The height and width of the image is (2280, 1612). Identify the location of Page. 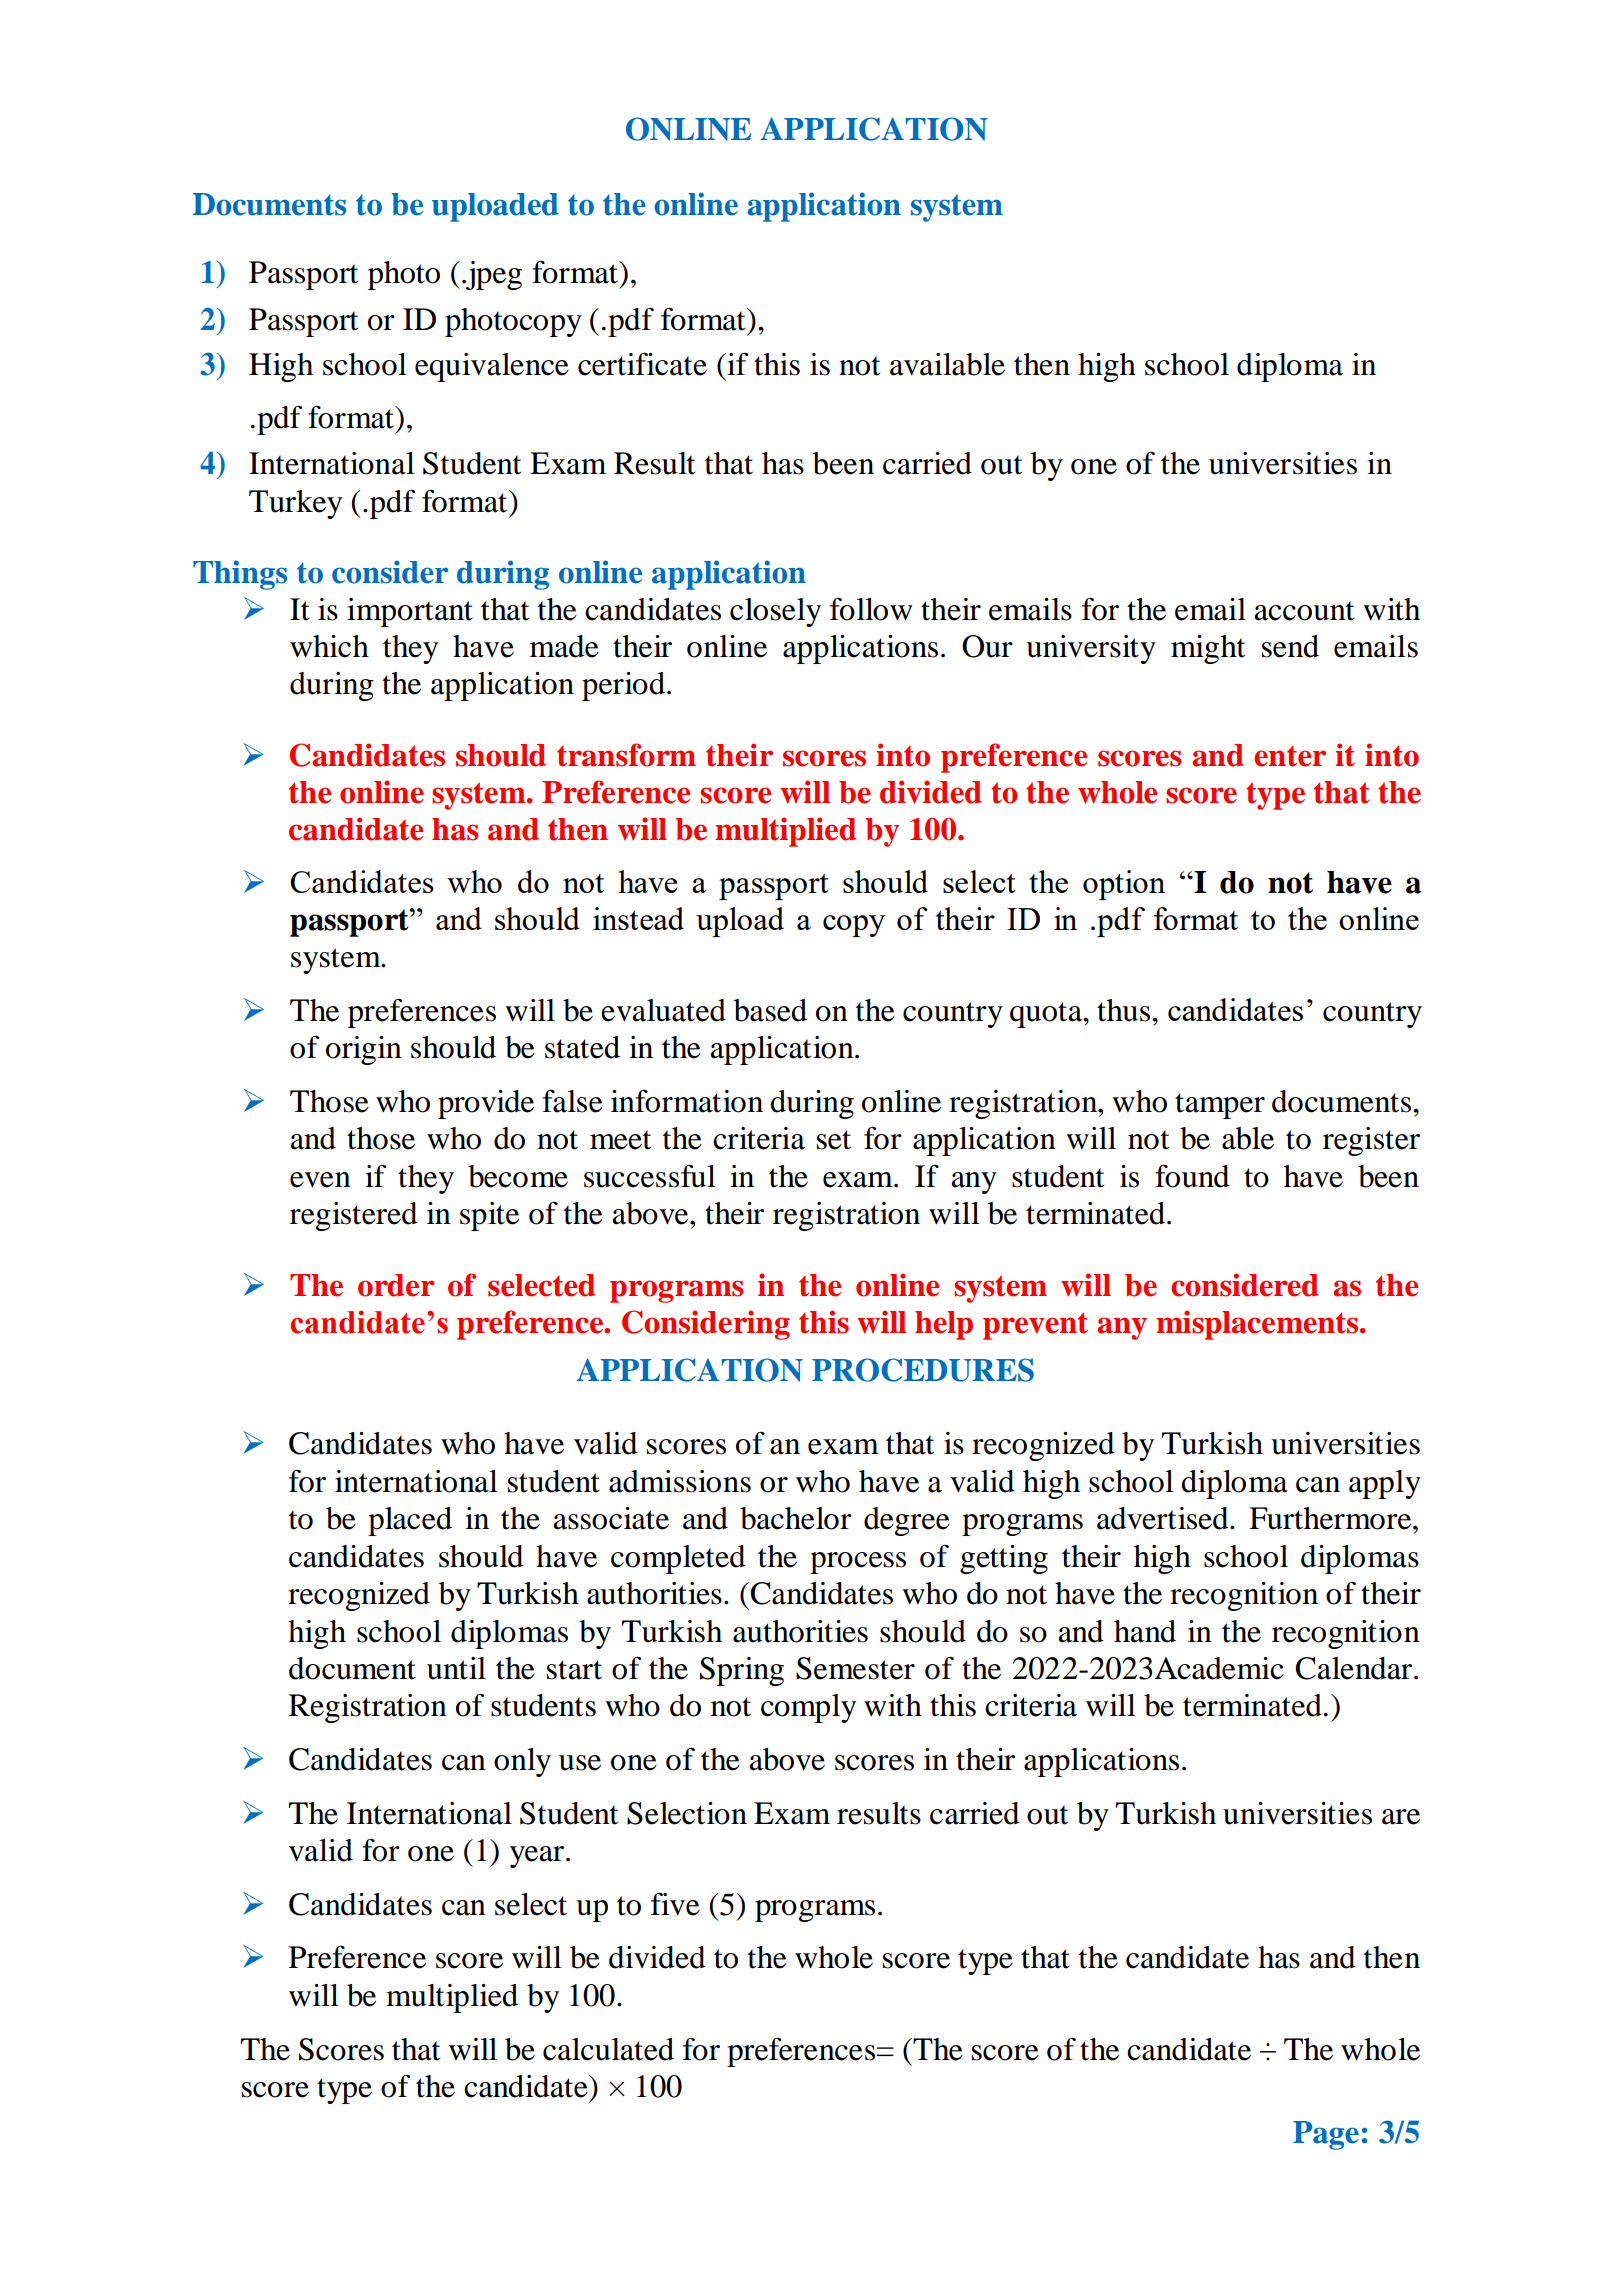
(1326, 2135).
